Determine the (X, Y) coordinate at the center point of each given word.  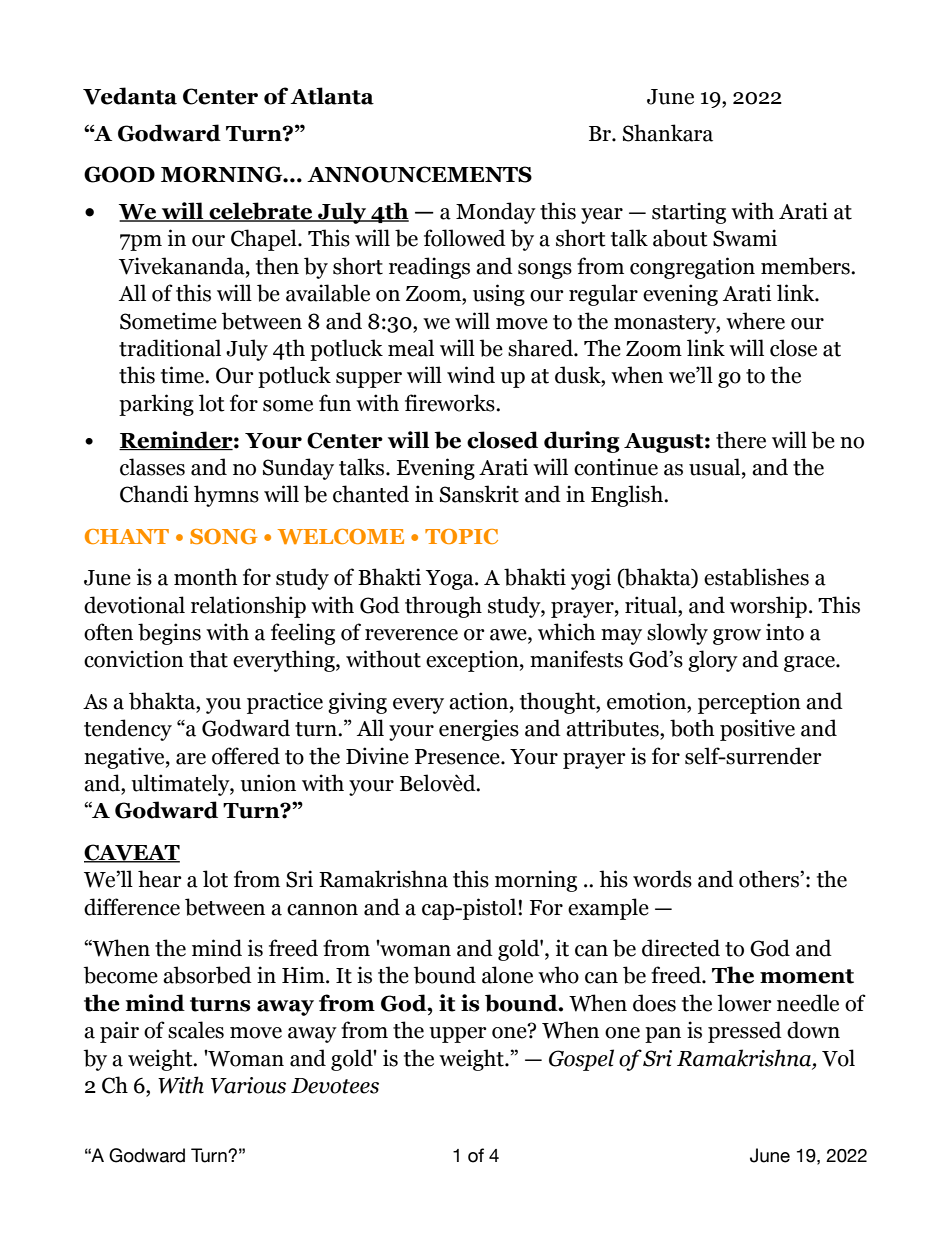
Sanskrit (479, 494)
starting (689, 213)
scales (196, 1030)
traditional (170, 348)
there (741, 440)
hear (160, 879)
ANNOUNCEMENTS (419, 174)
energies (479, 730)
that (208, 659)
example (608, 909)
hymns (226, 496)
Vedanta (130, 96)
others (769, 879)
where (755, 321)
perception (749, 703)
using (499, 295)
